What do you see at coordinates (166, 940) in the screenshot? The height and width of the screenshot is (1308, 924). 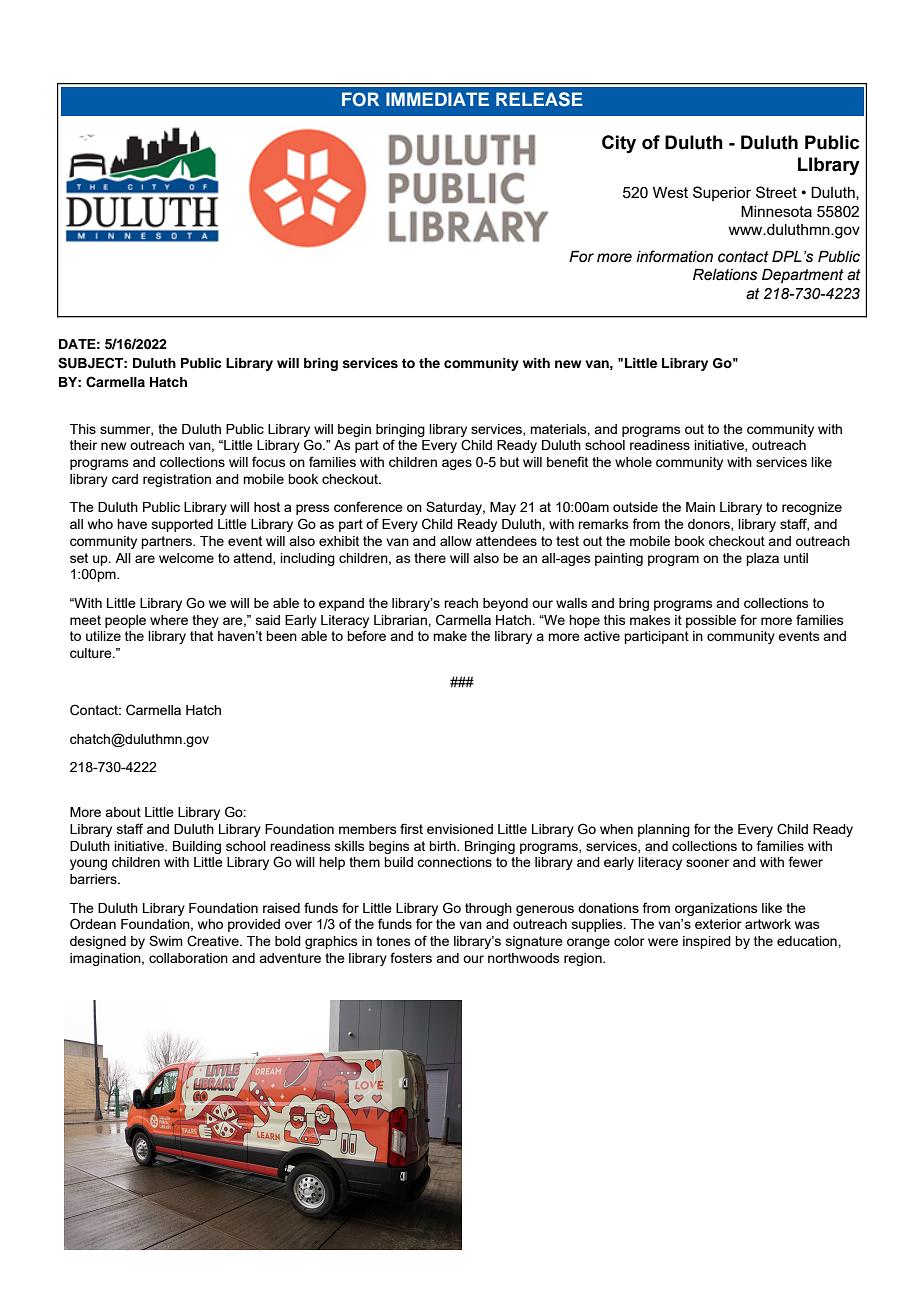 I see `Swim` at bounding box center [166, 940].
